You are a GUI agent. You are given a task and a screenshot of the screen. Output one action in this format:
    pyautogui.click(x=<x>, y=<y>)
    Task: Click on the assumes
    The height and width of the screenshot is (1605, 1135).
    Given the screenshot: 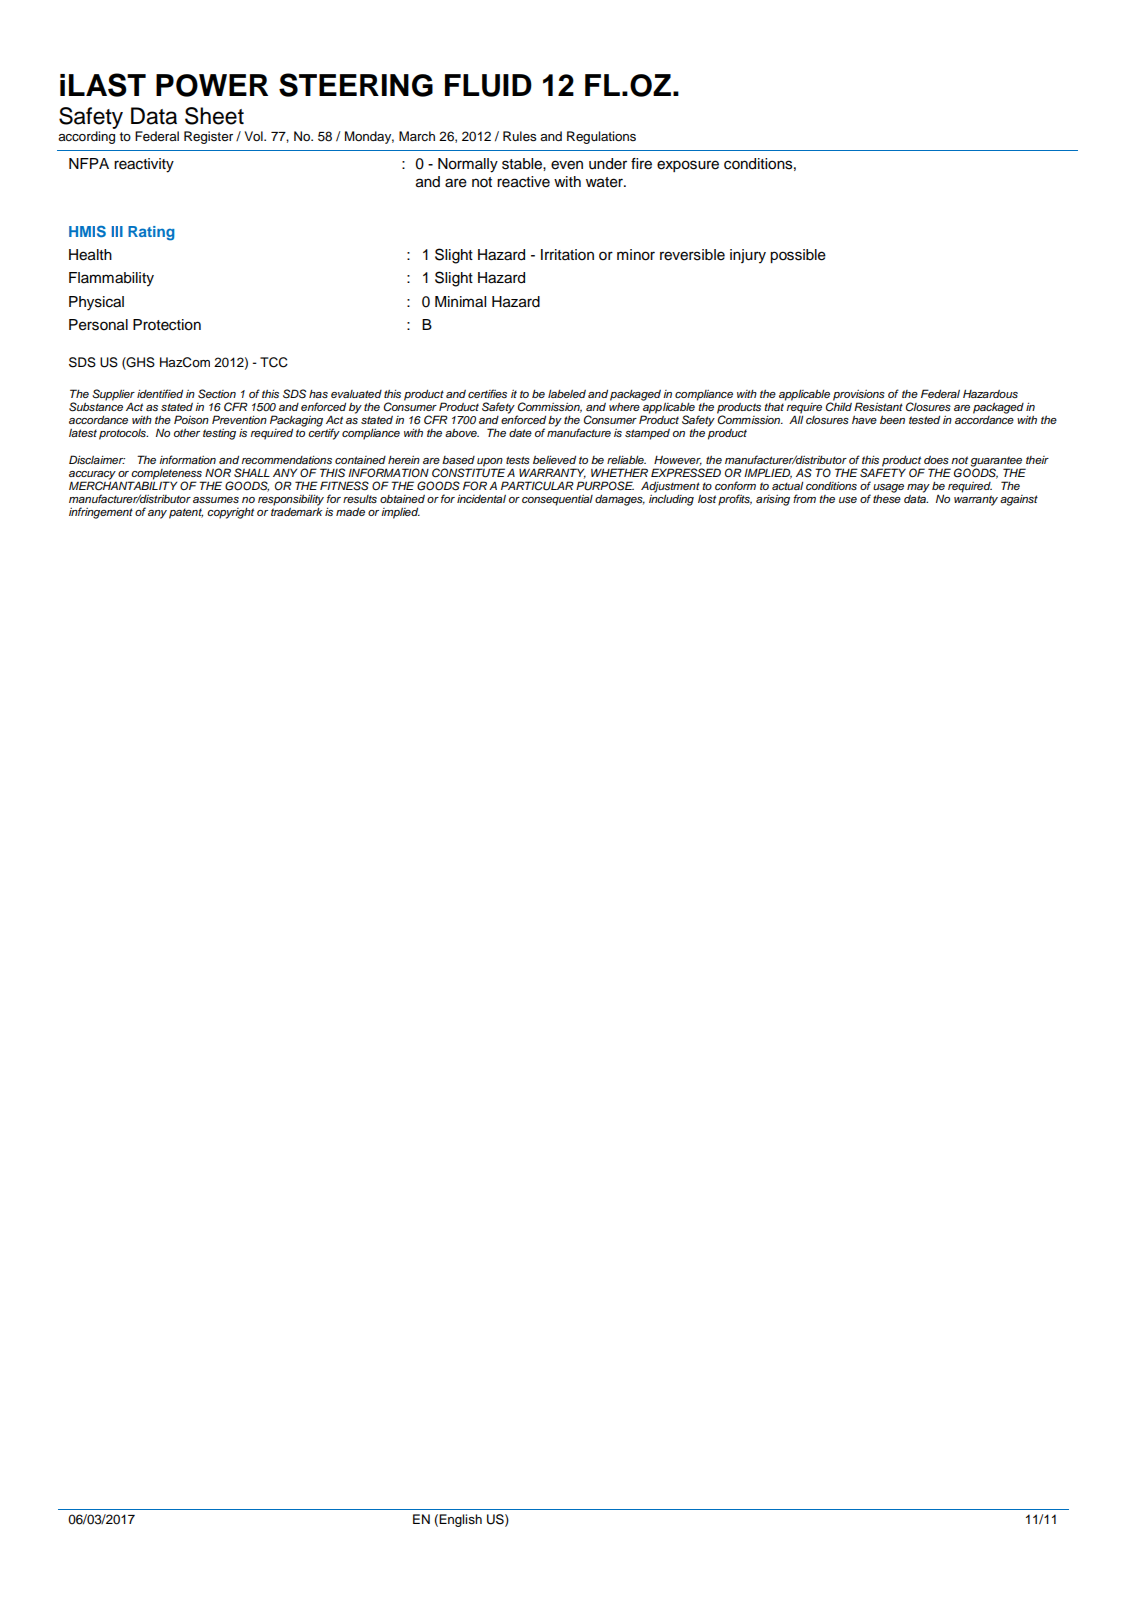 What is the action you would take?
    pyautogui.click(x=216, y=500)
